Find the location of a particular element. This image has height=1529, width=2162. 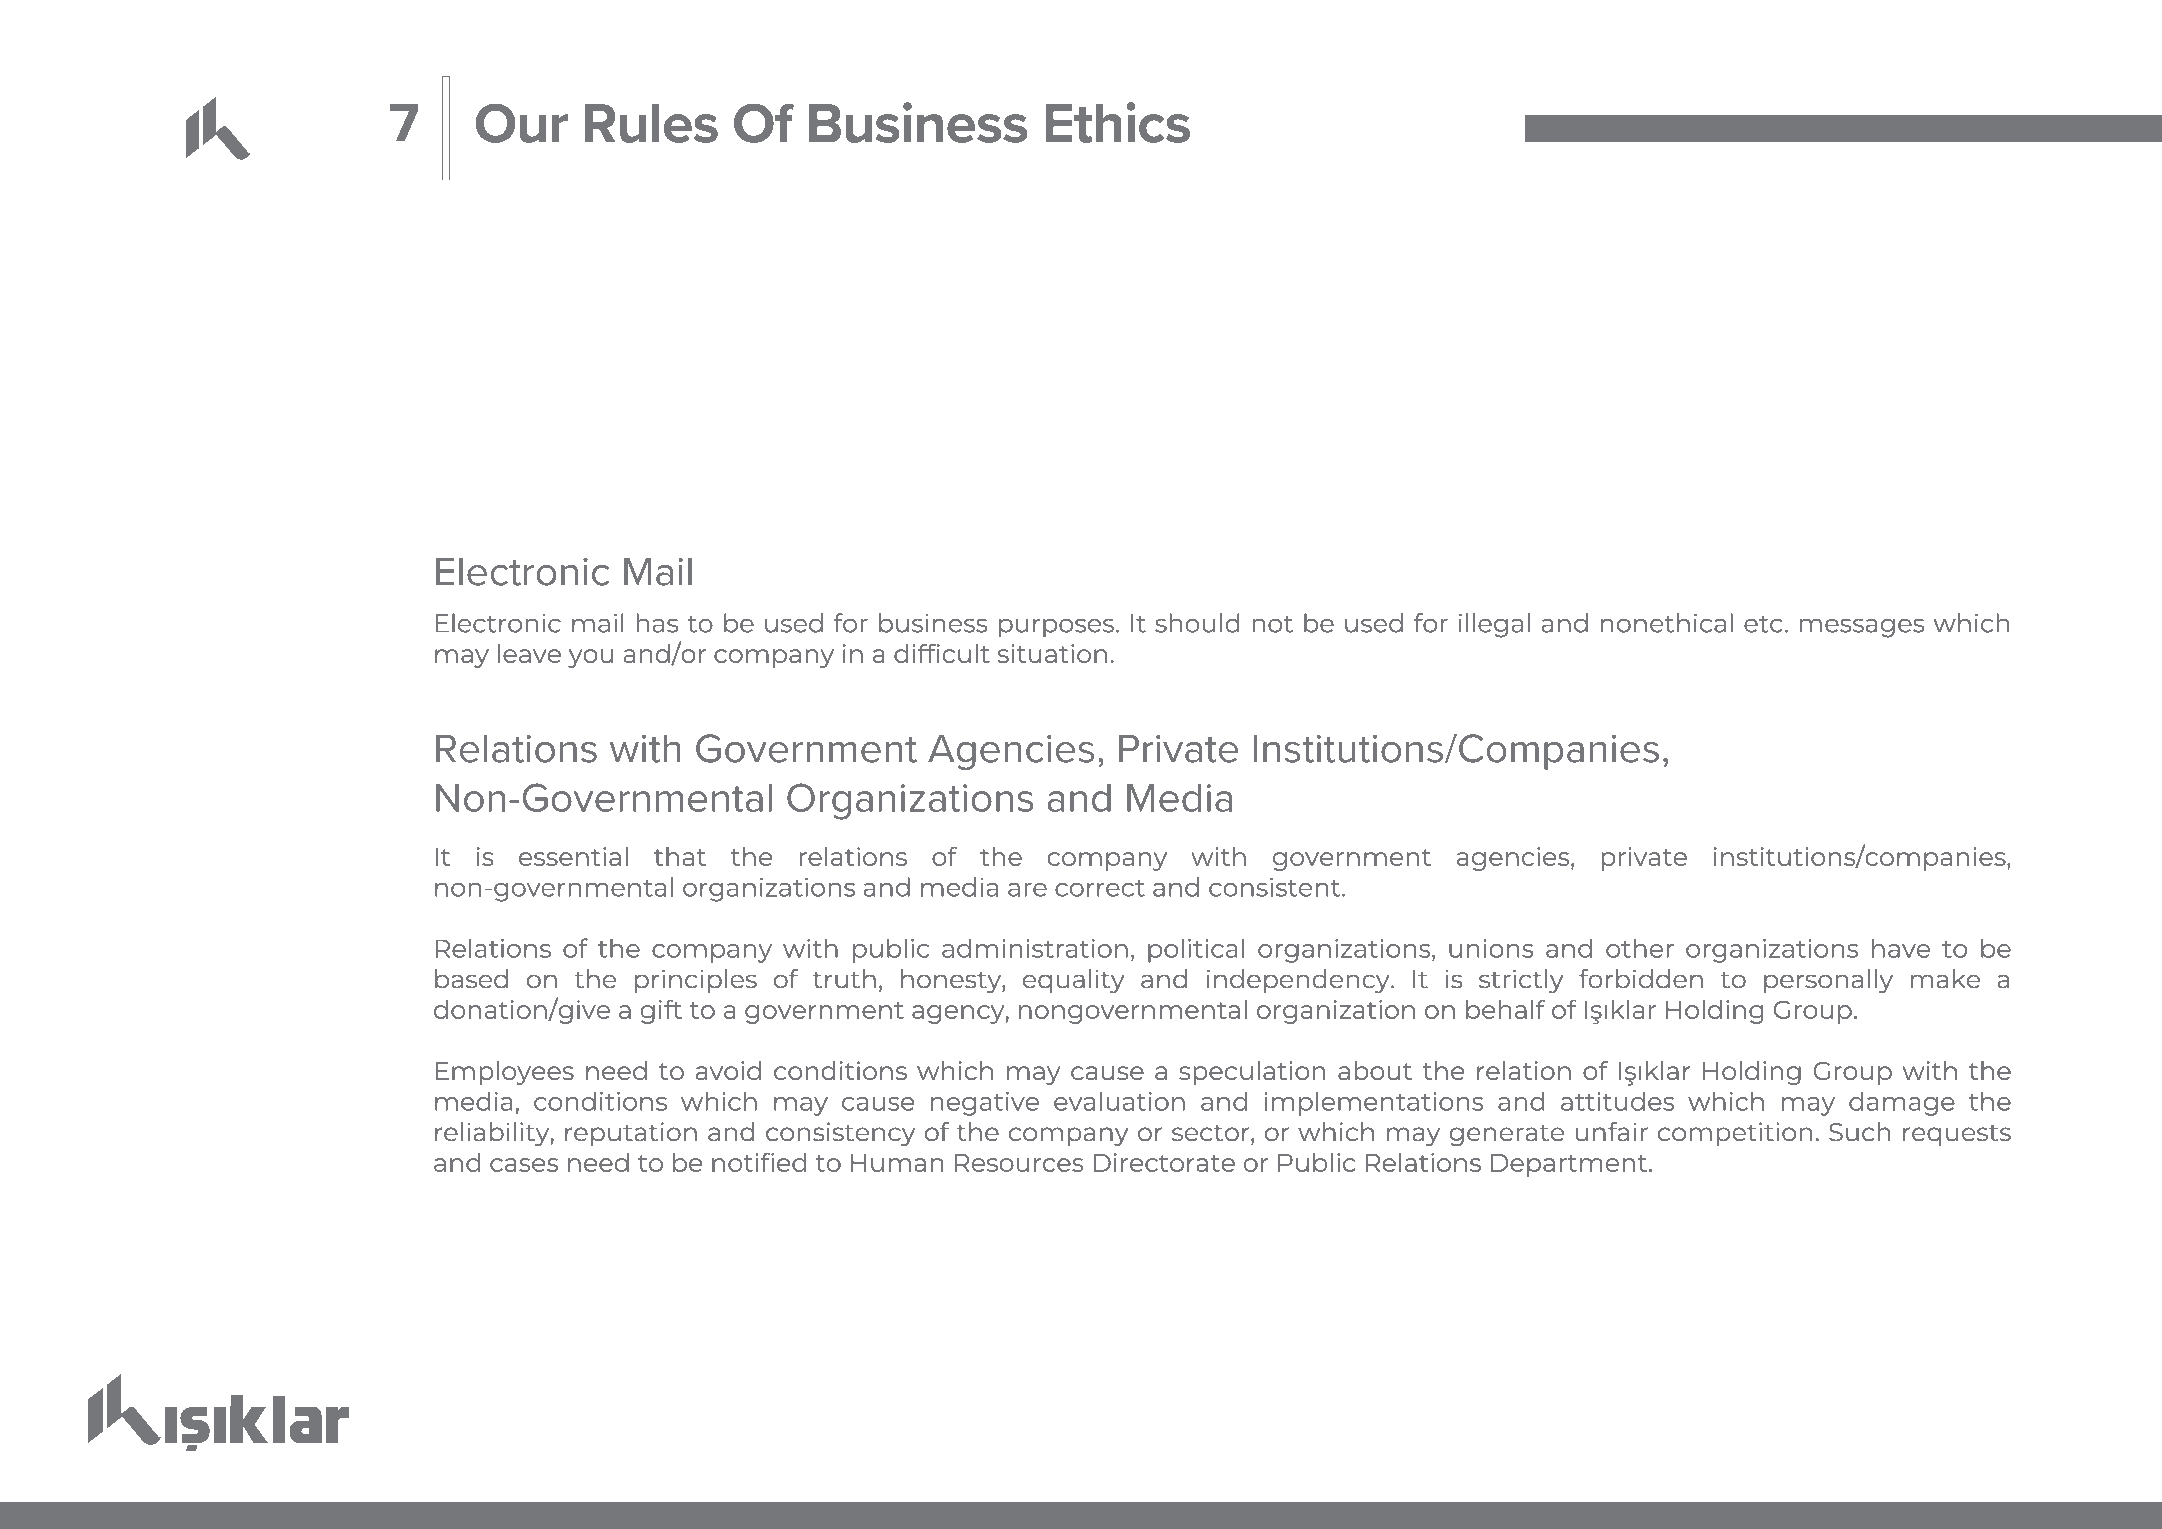

has is located at coordinates (657, 623).
